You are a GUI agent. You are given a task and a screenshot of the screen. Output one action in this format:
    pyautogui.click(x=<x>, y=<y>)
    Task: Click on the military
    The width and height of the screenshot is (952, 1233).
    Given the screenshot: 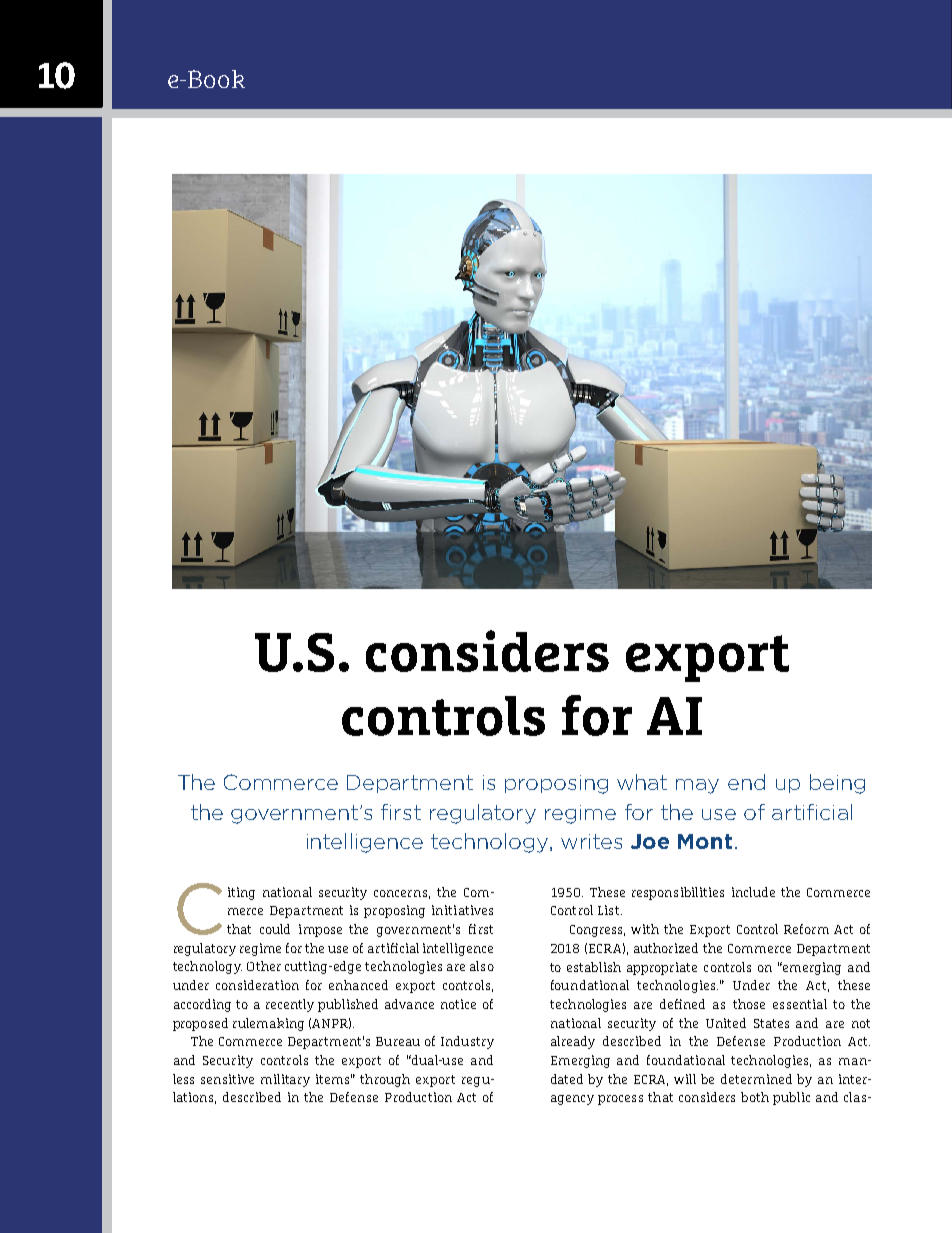 What is the action you would take?
    pyautogui.click(x=285, y=1080)
